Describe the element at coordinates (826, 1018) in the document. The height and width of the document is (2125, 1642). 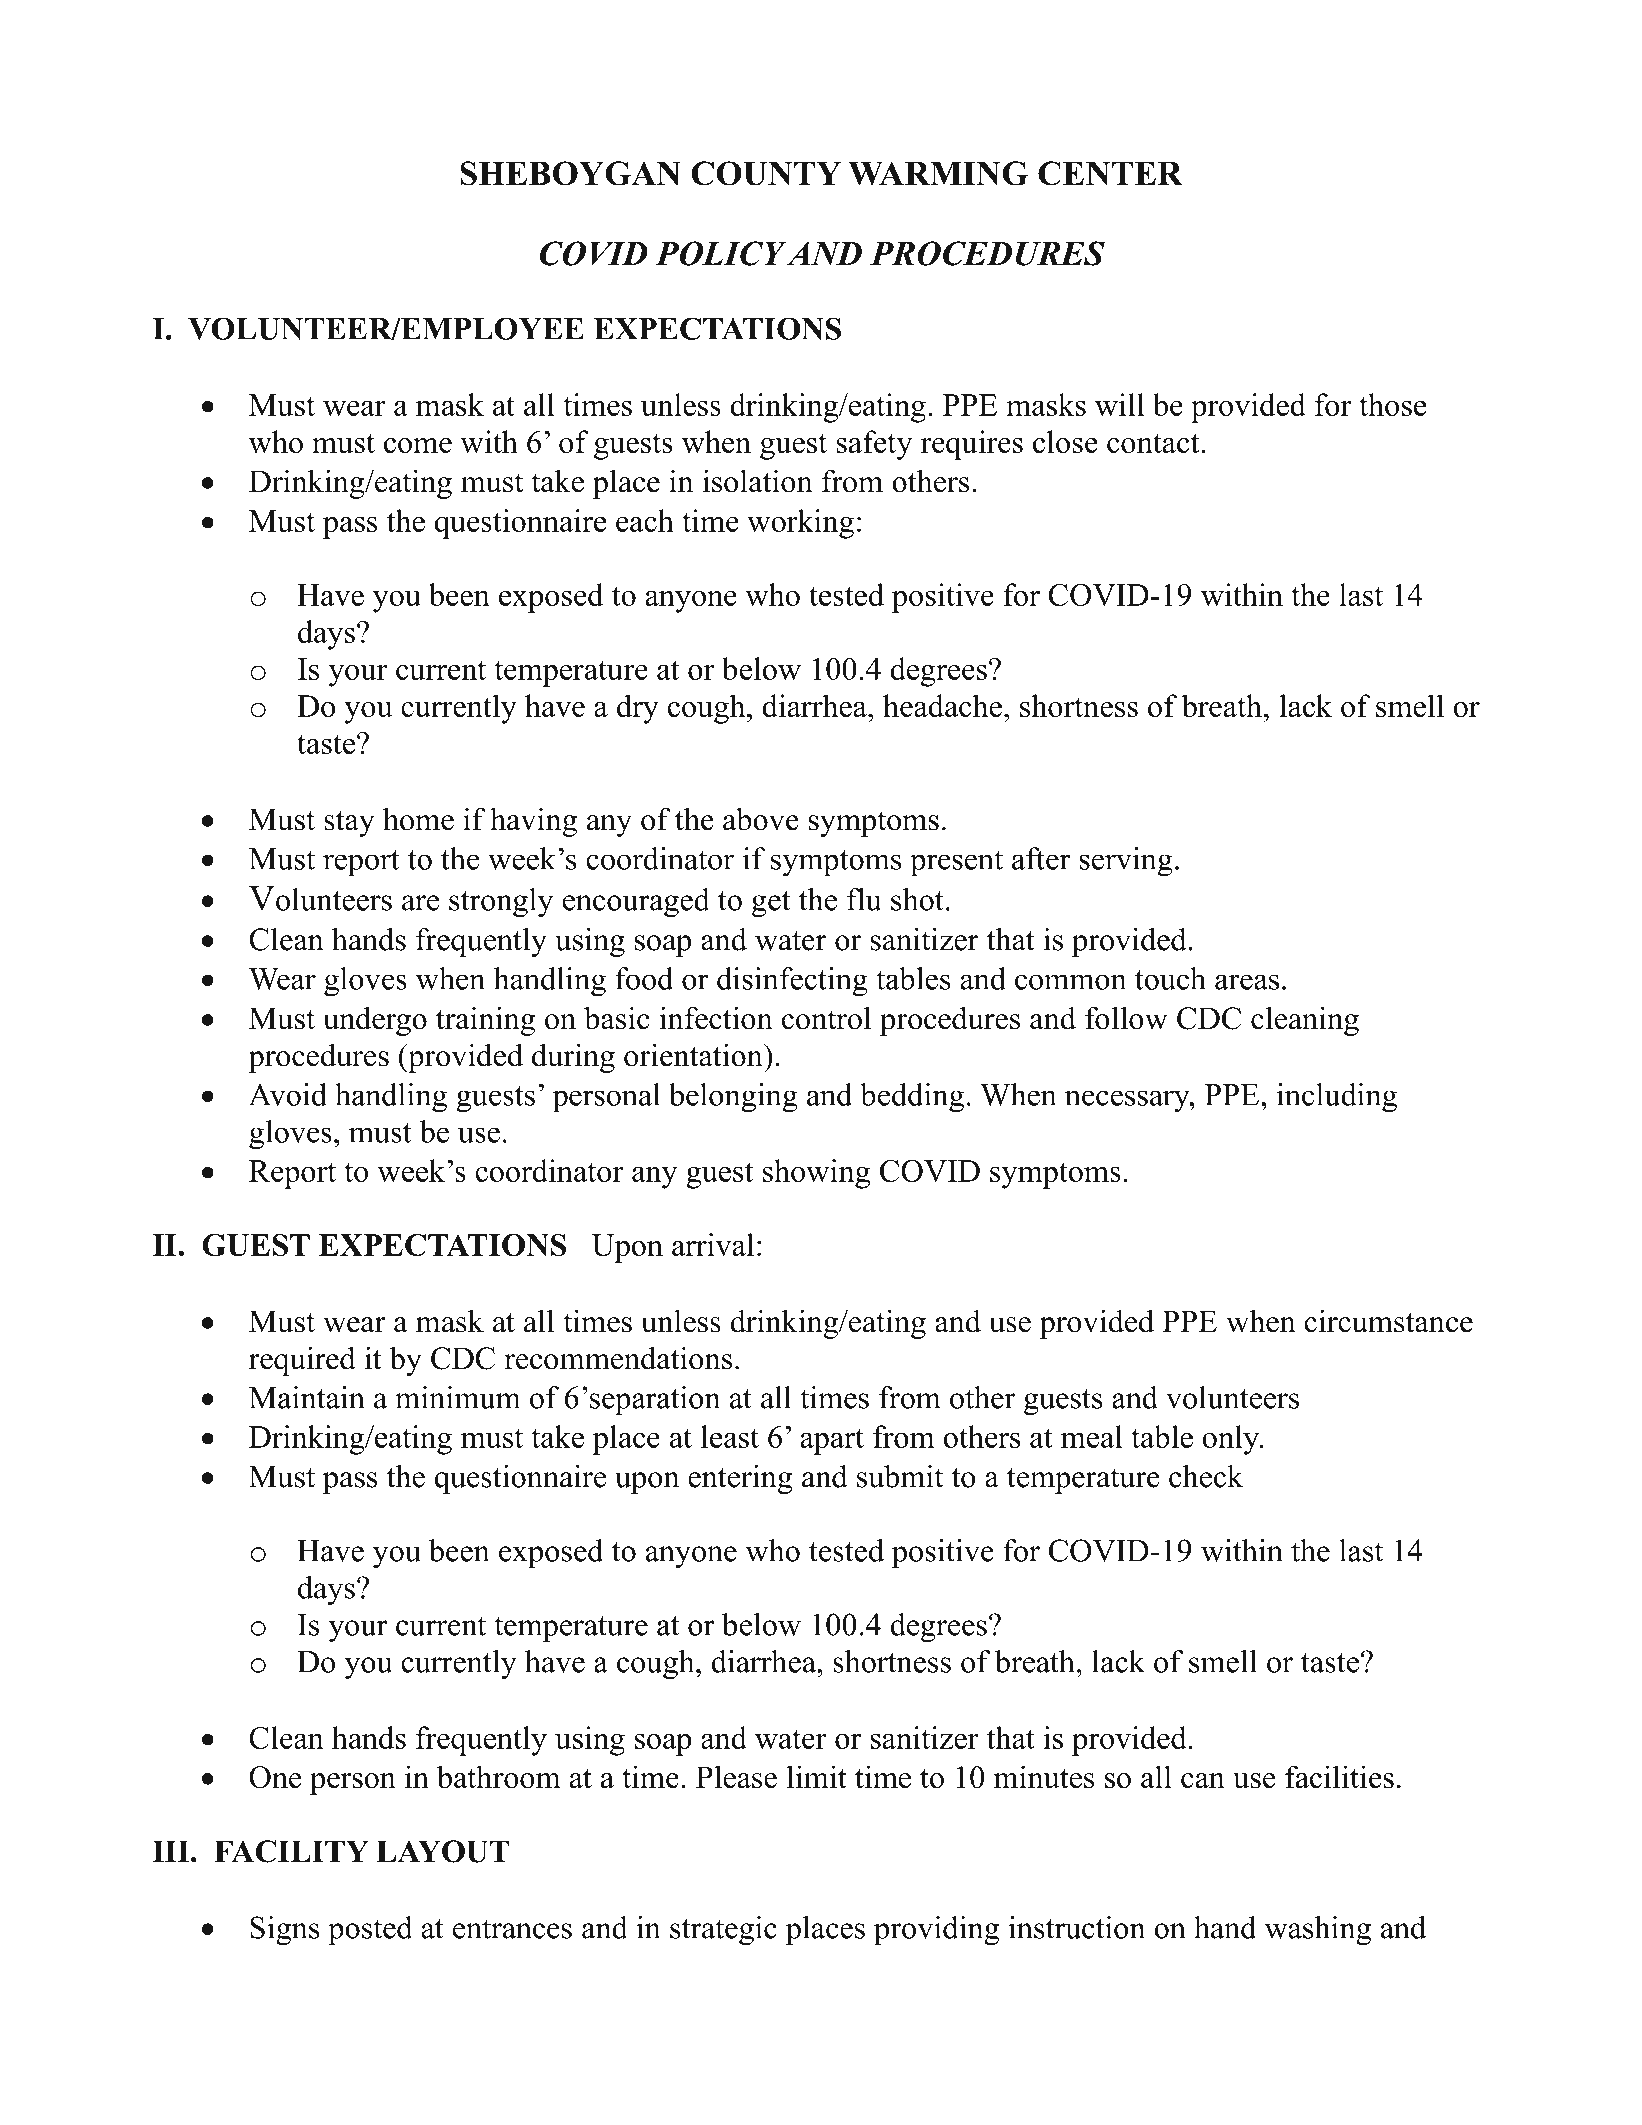
I see `control` at that location.
